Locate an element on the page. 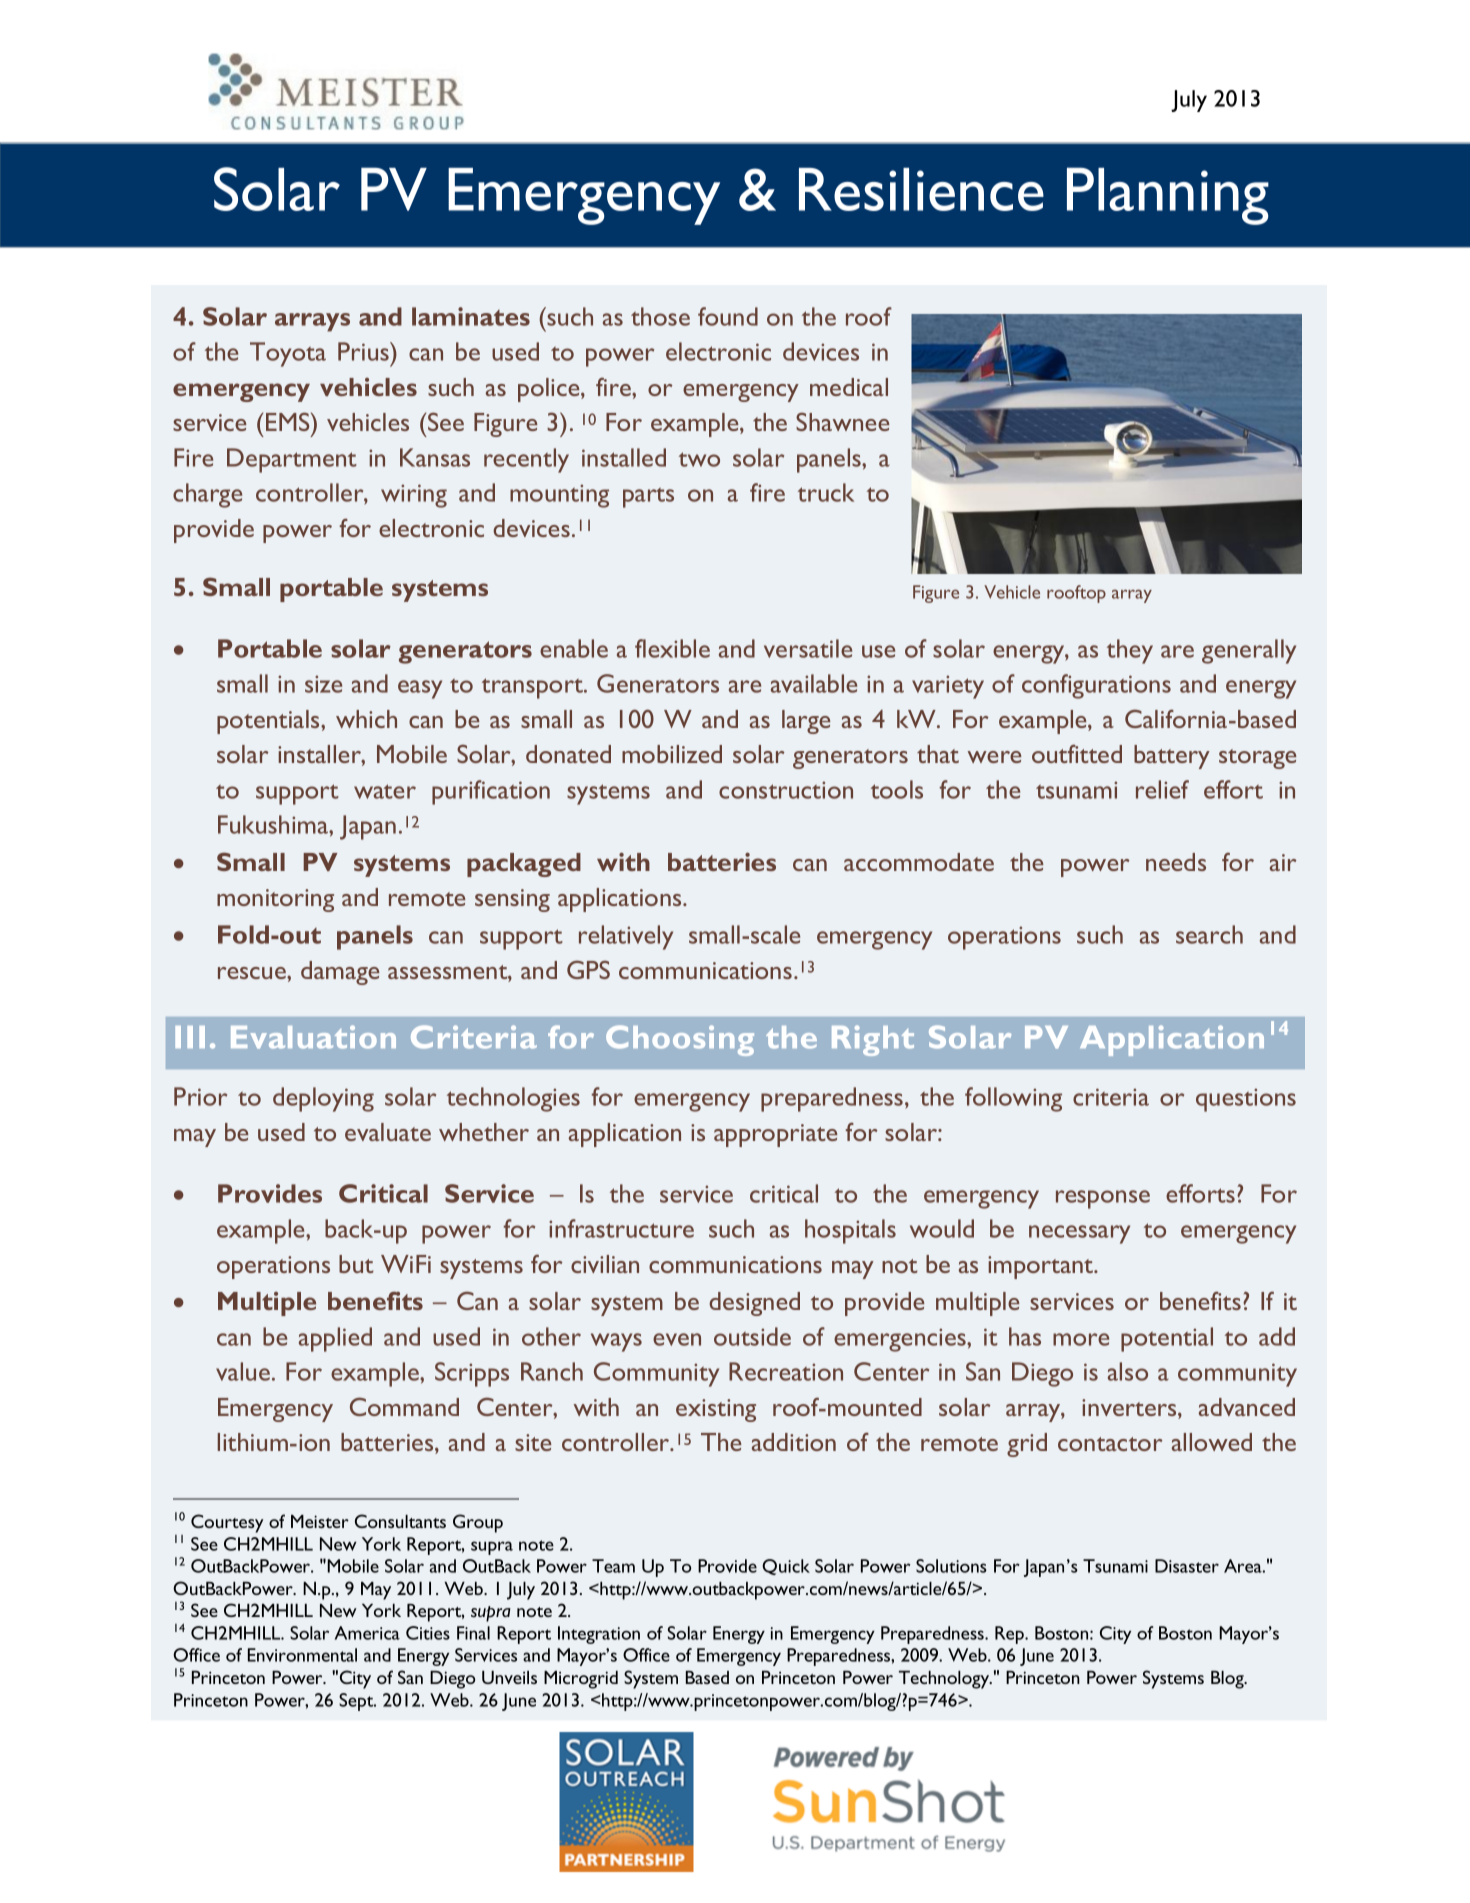  they is located at coordinates (1130, 651).
